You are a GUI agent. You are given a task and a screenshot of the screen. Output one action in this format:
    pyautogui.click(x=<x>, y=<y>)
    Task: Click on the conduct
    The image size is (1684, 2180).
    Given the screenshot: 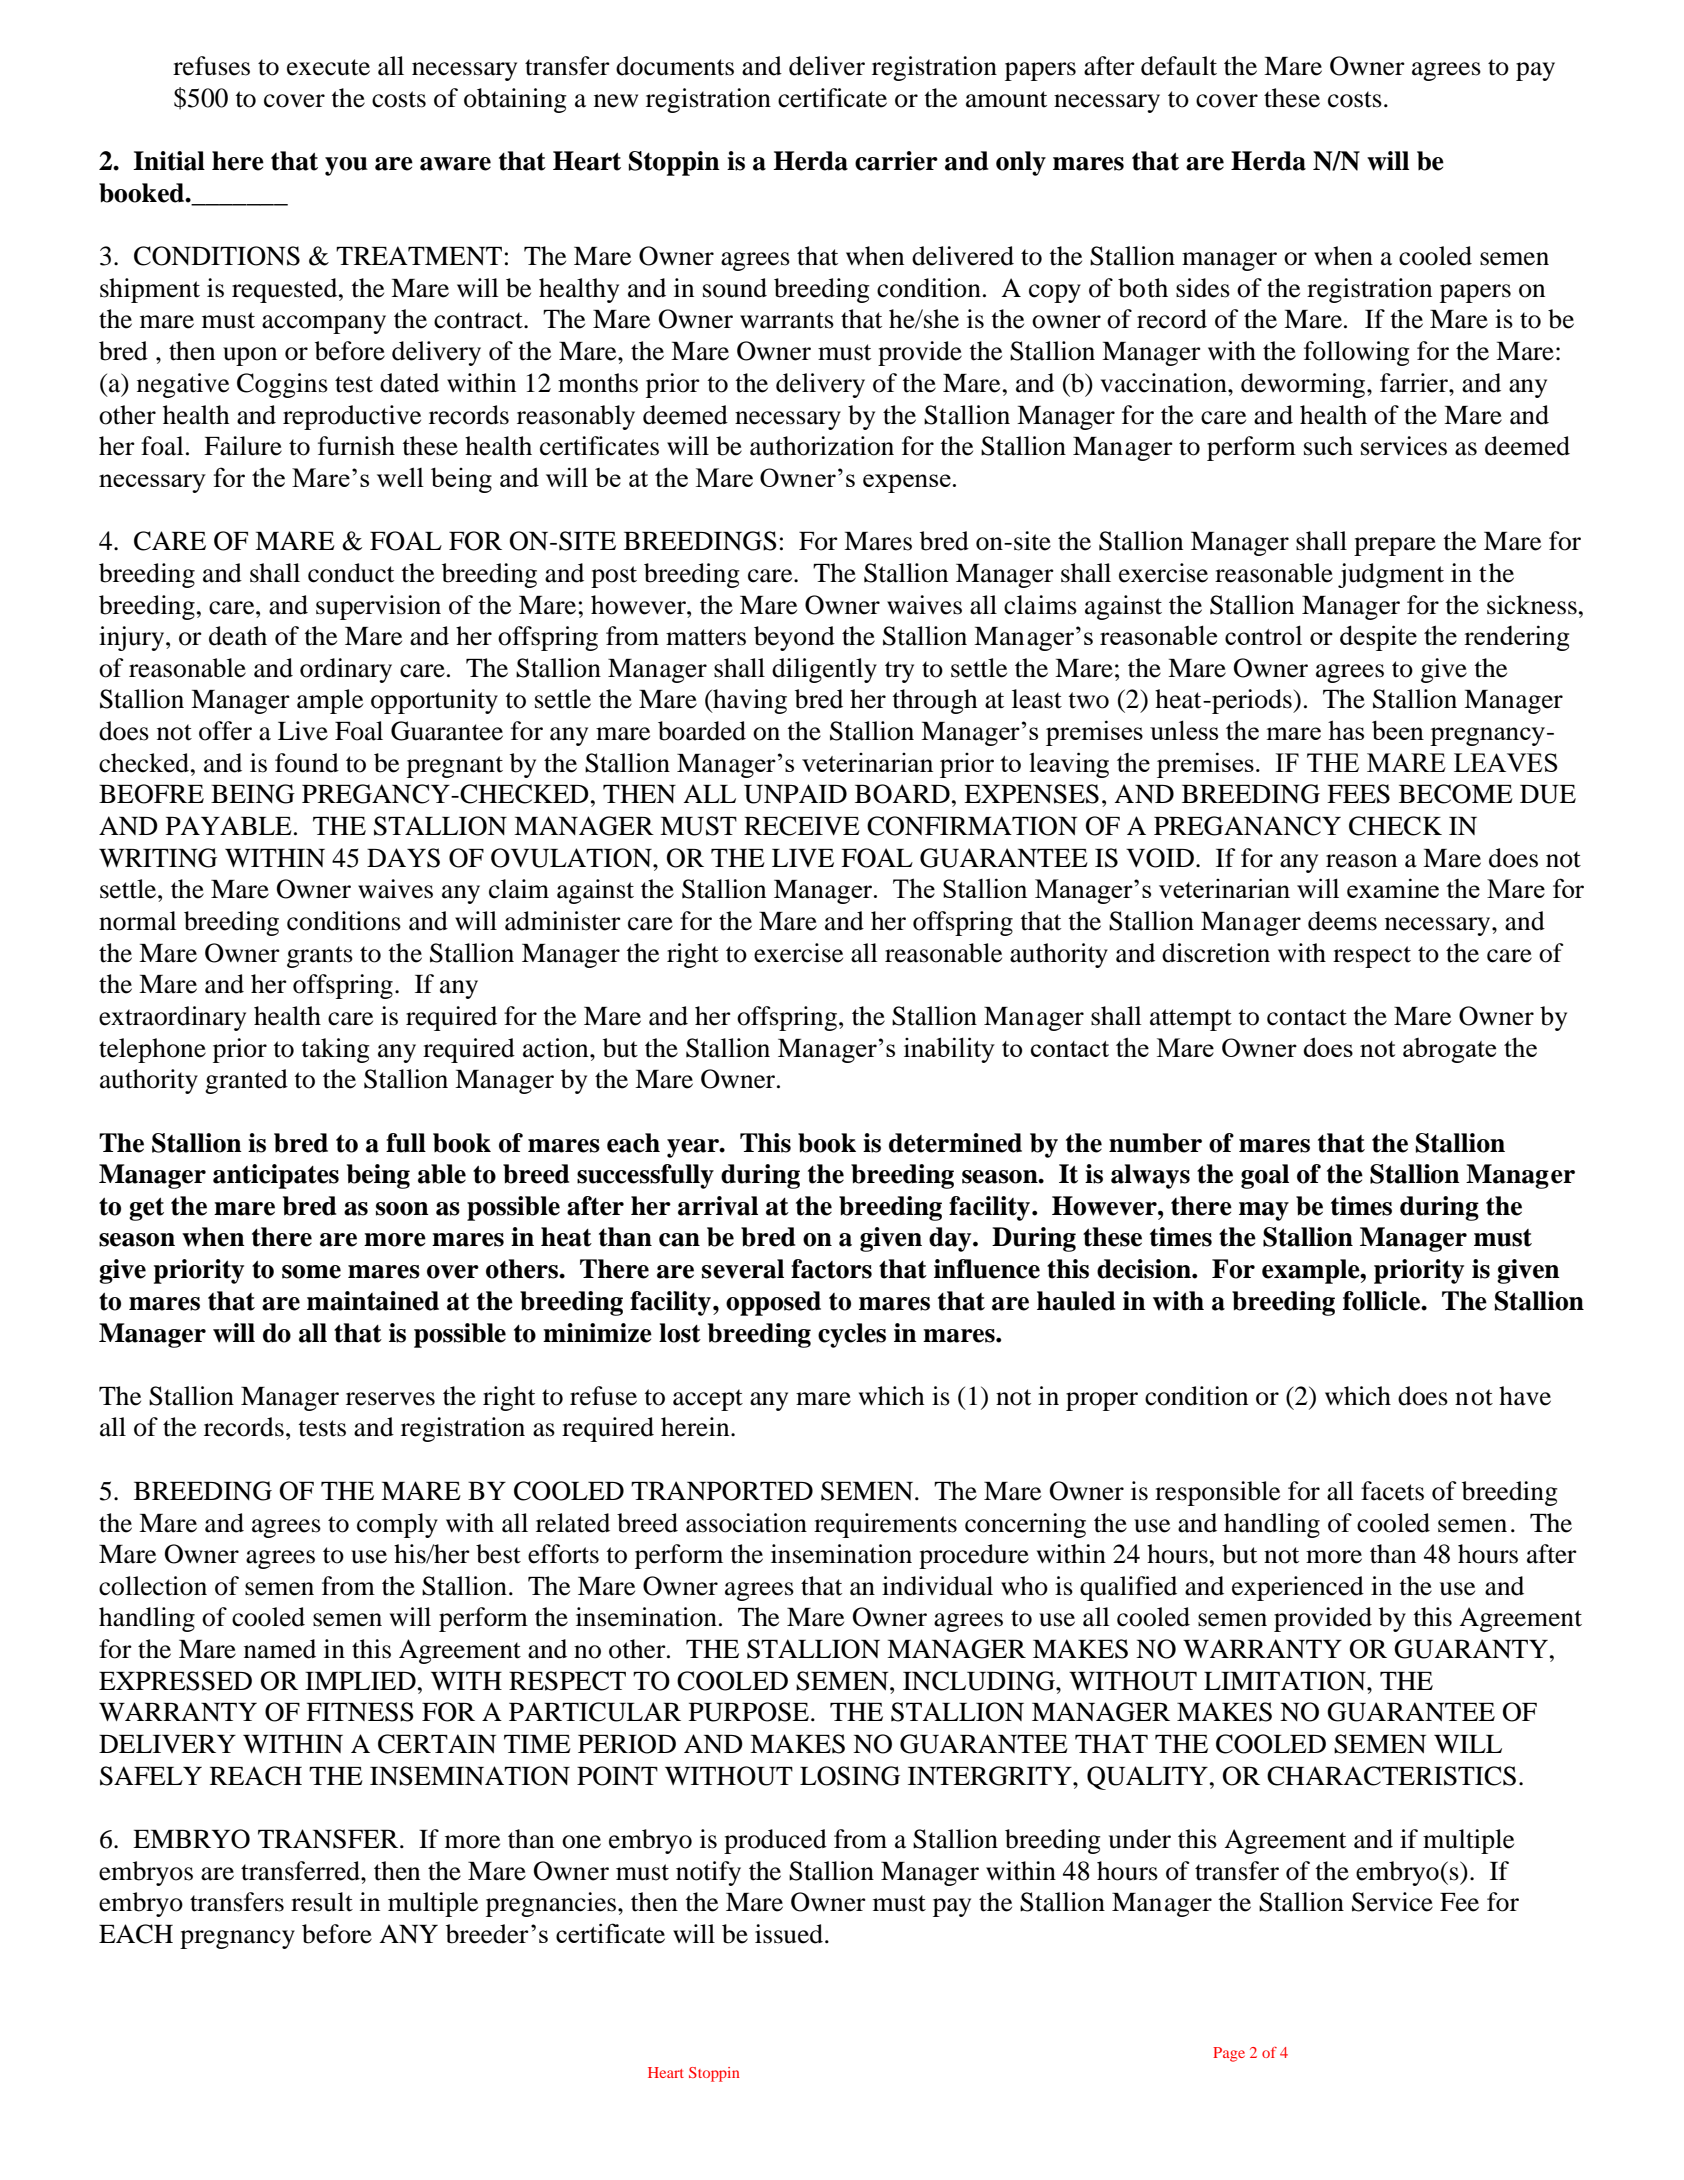 What is the action you would take?
    pyautogui.click(x=351, y=573)
